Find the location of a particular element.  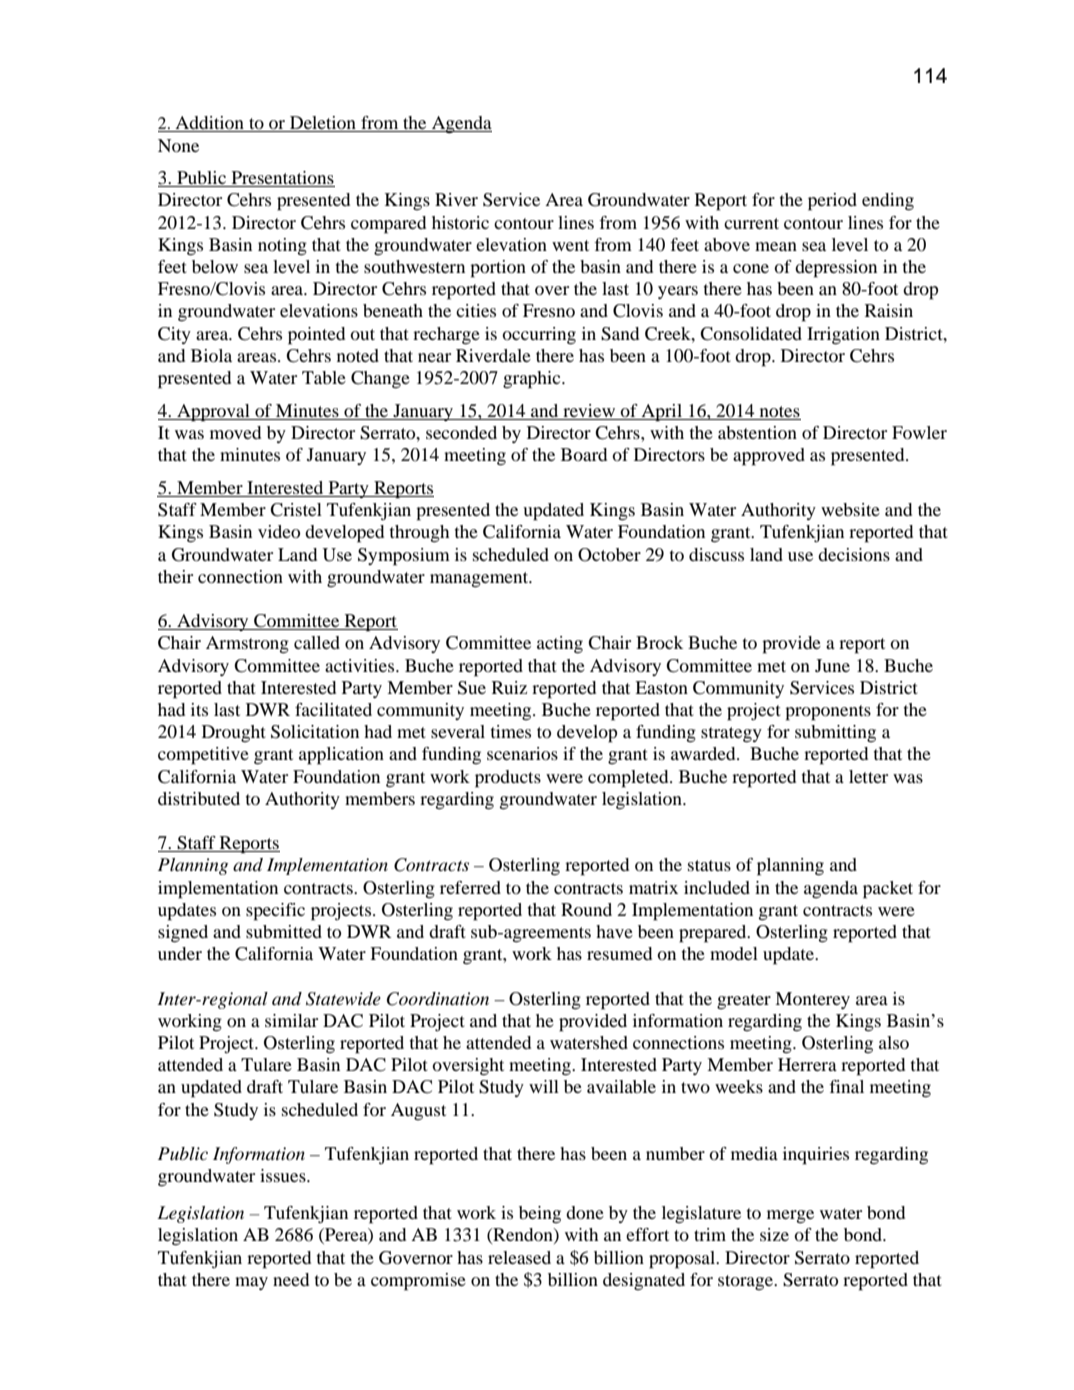

proponents is located at coordinates (828, 713).
